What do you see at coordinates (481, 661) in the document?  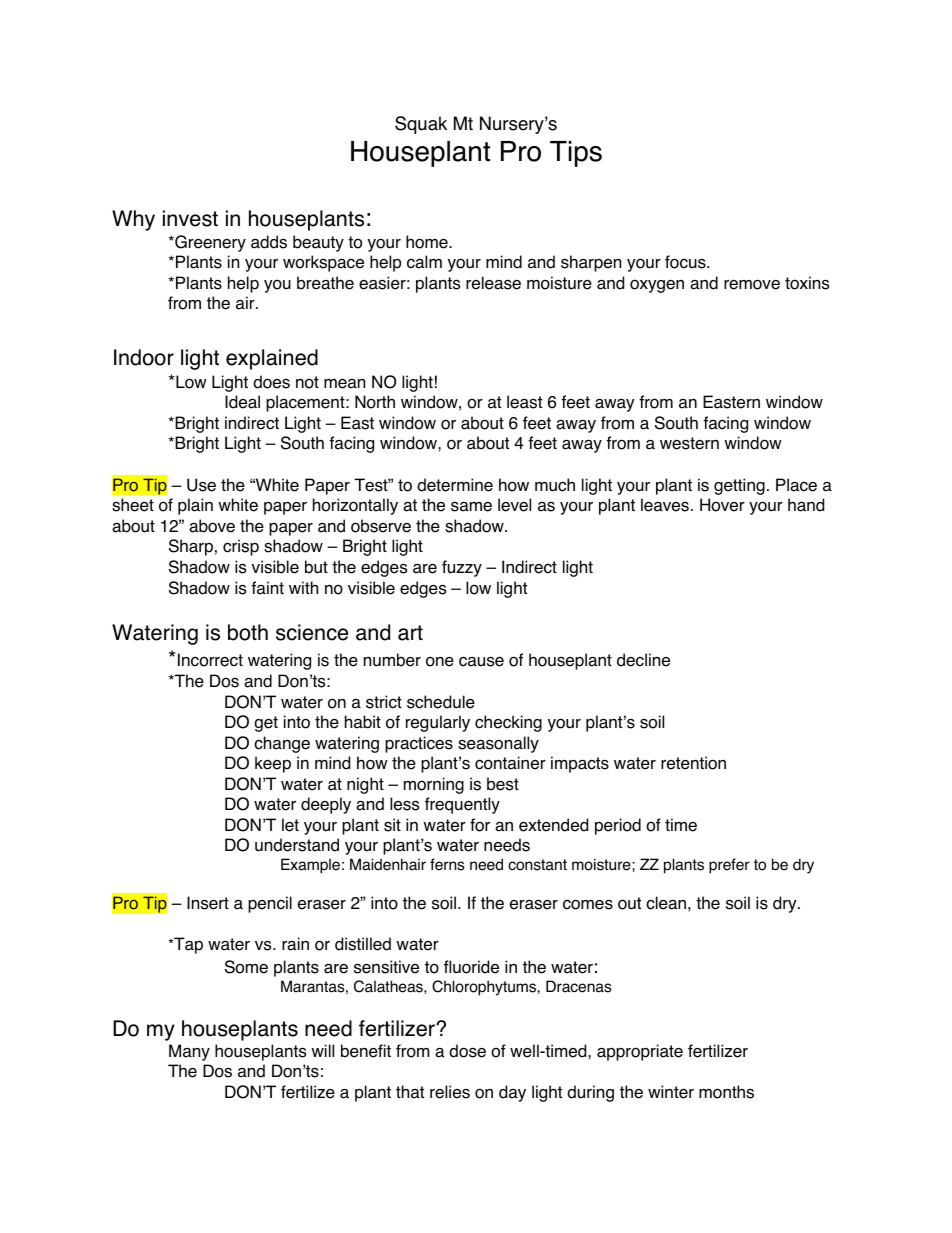 I see `cause` at bounding box center [481, 661].
